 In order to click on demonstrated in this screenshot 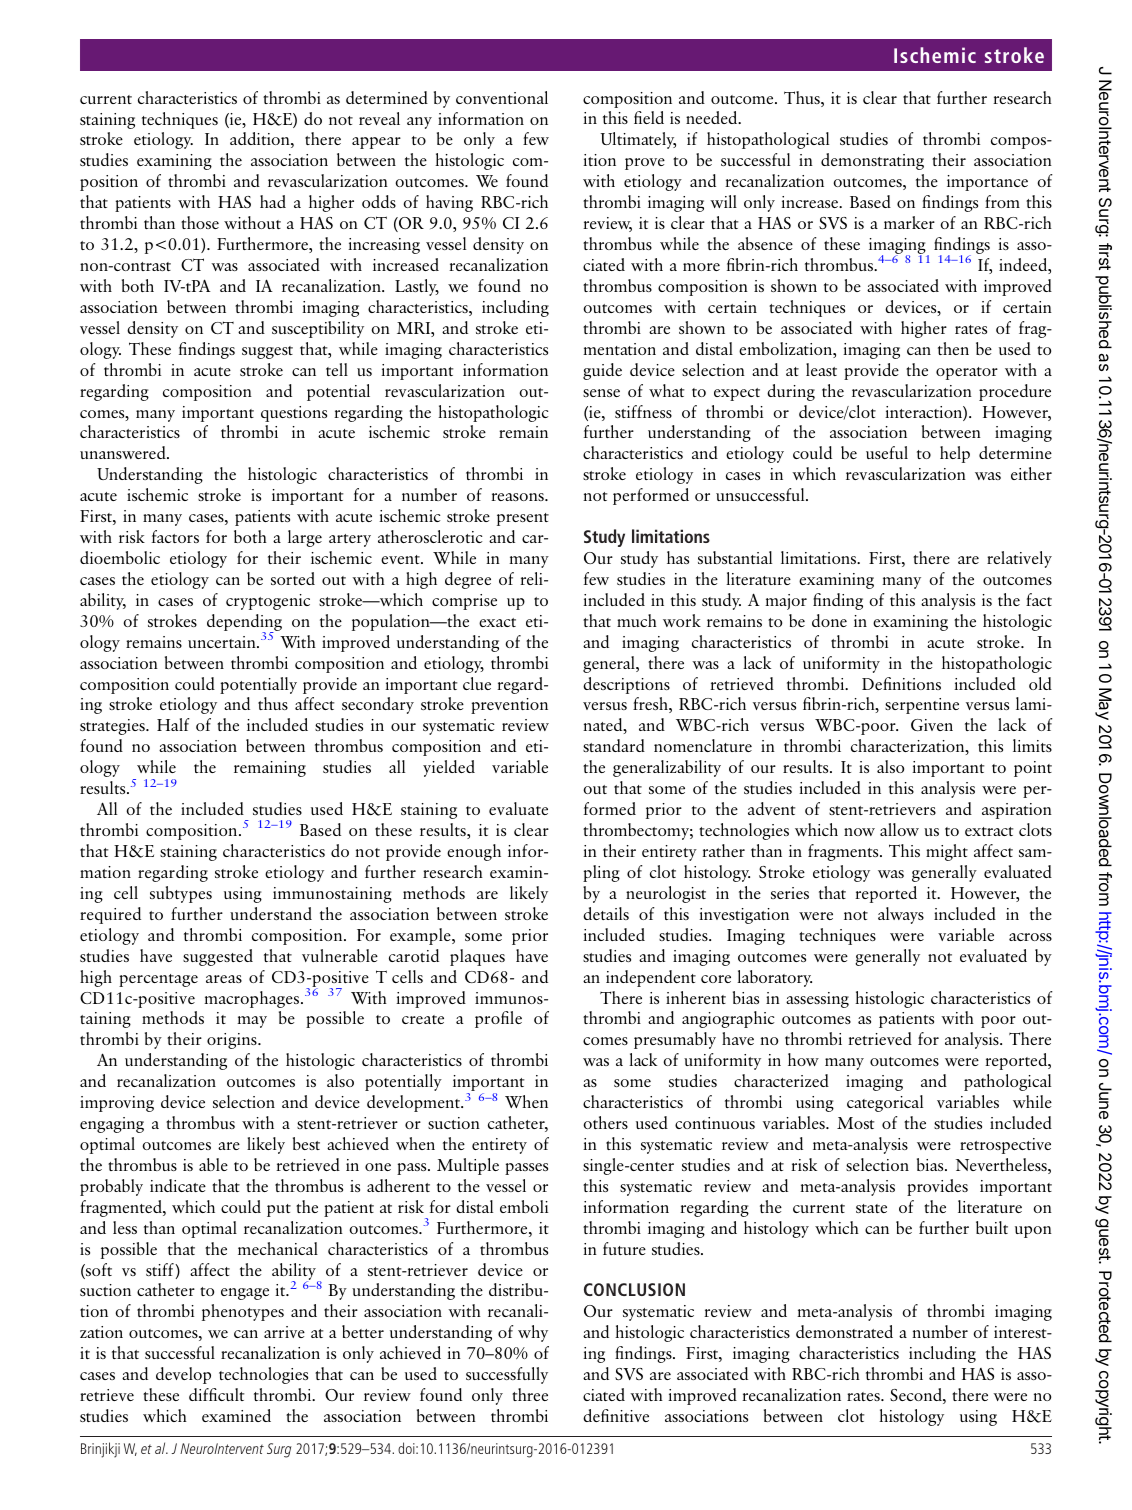, I will do `click(844, 1331)`.
